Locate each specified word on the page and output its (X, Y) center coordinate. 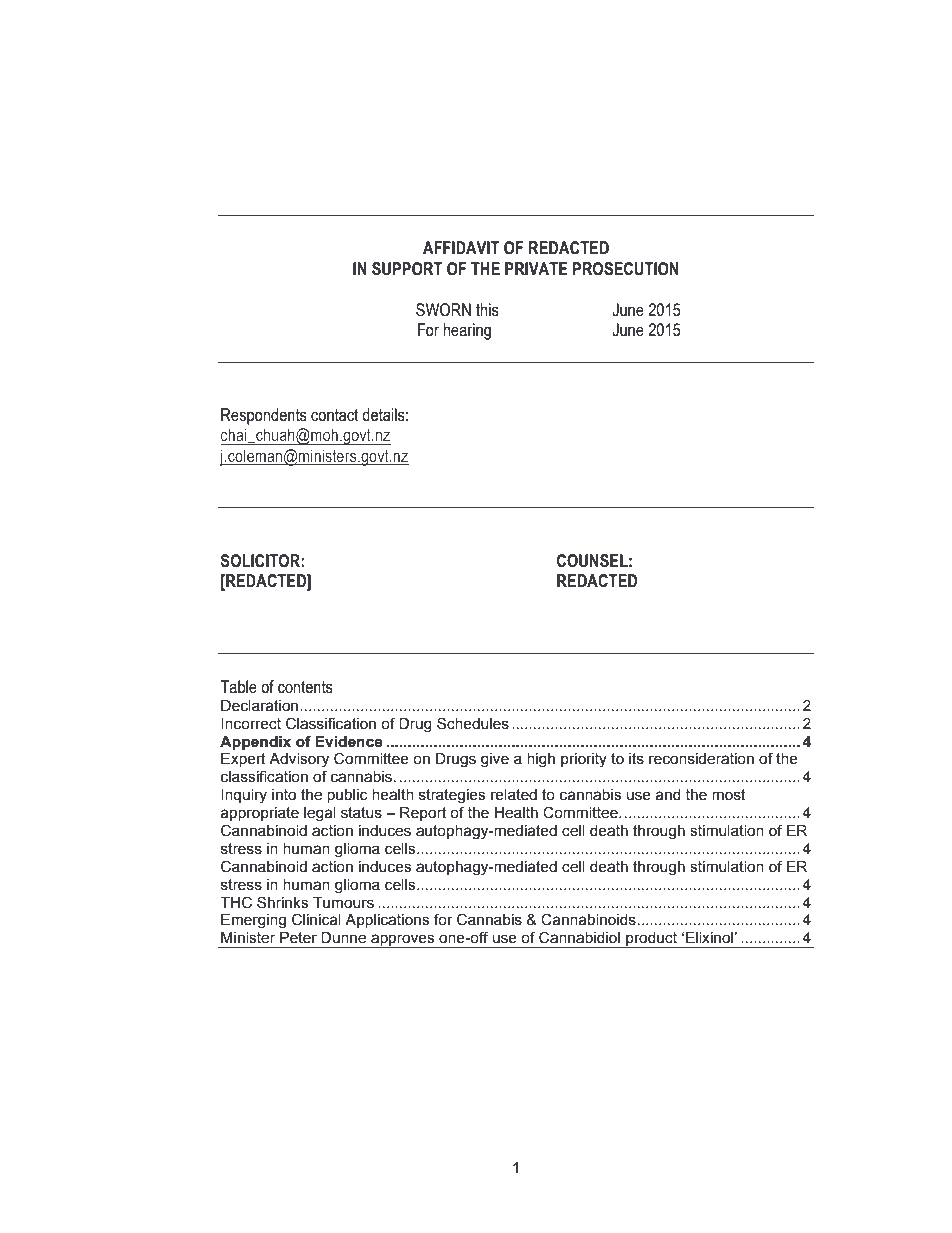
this (487, 310)
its (636, 759)
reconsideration (701, 759)
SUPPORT (407, 269)
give (495, 760)
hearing (467, 331)
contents (305, 687)
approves (403, 941)
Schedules (473, 723)
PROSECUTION (626, 269)
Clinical (316, 919)
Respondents (264, 416)
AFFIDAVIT (461, 247)
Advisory (299, 760)
